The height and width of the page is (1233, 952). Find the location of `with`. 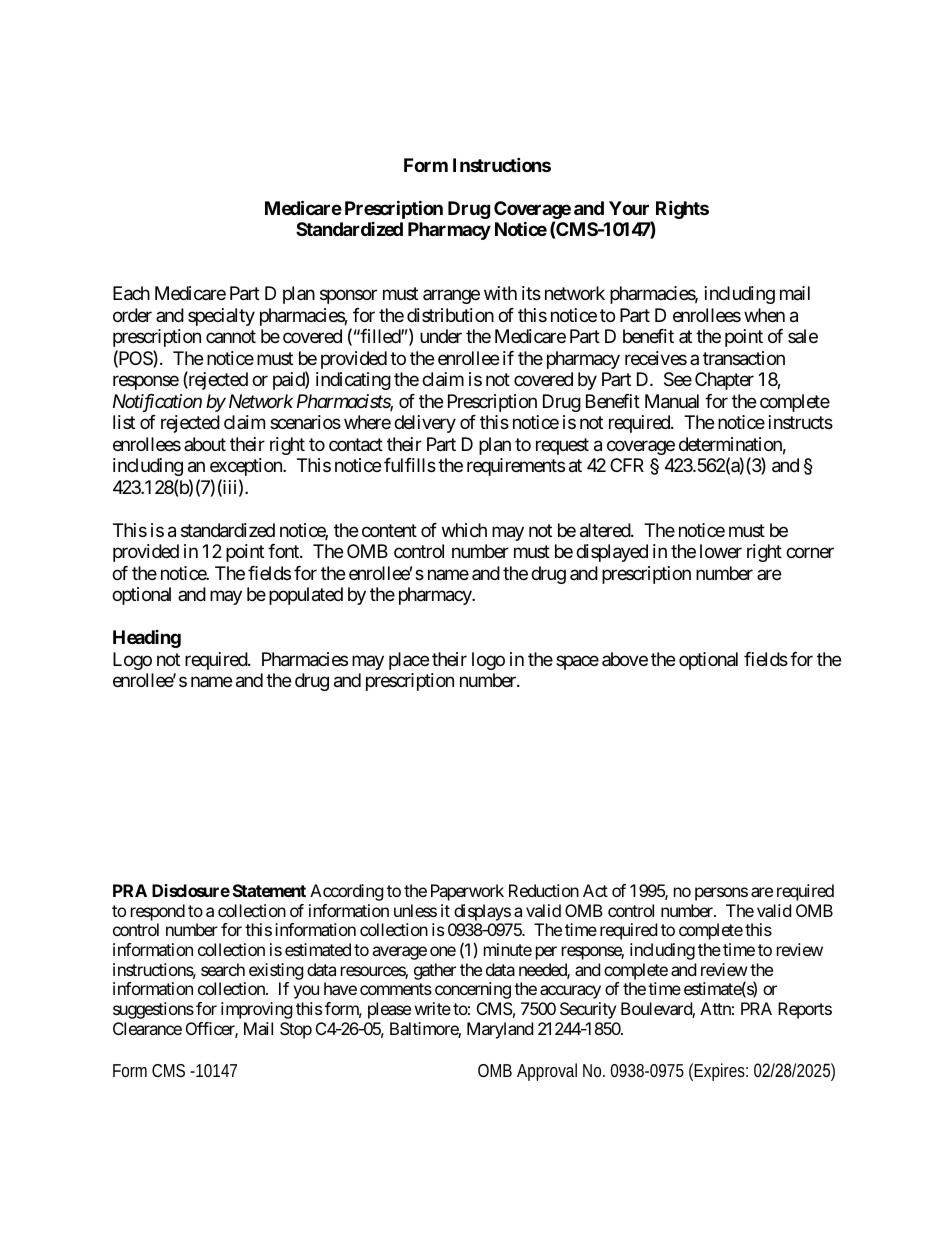

with is located at coordinates (500, 293).
